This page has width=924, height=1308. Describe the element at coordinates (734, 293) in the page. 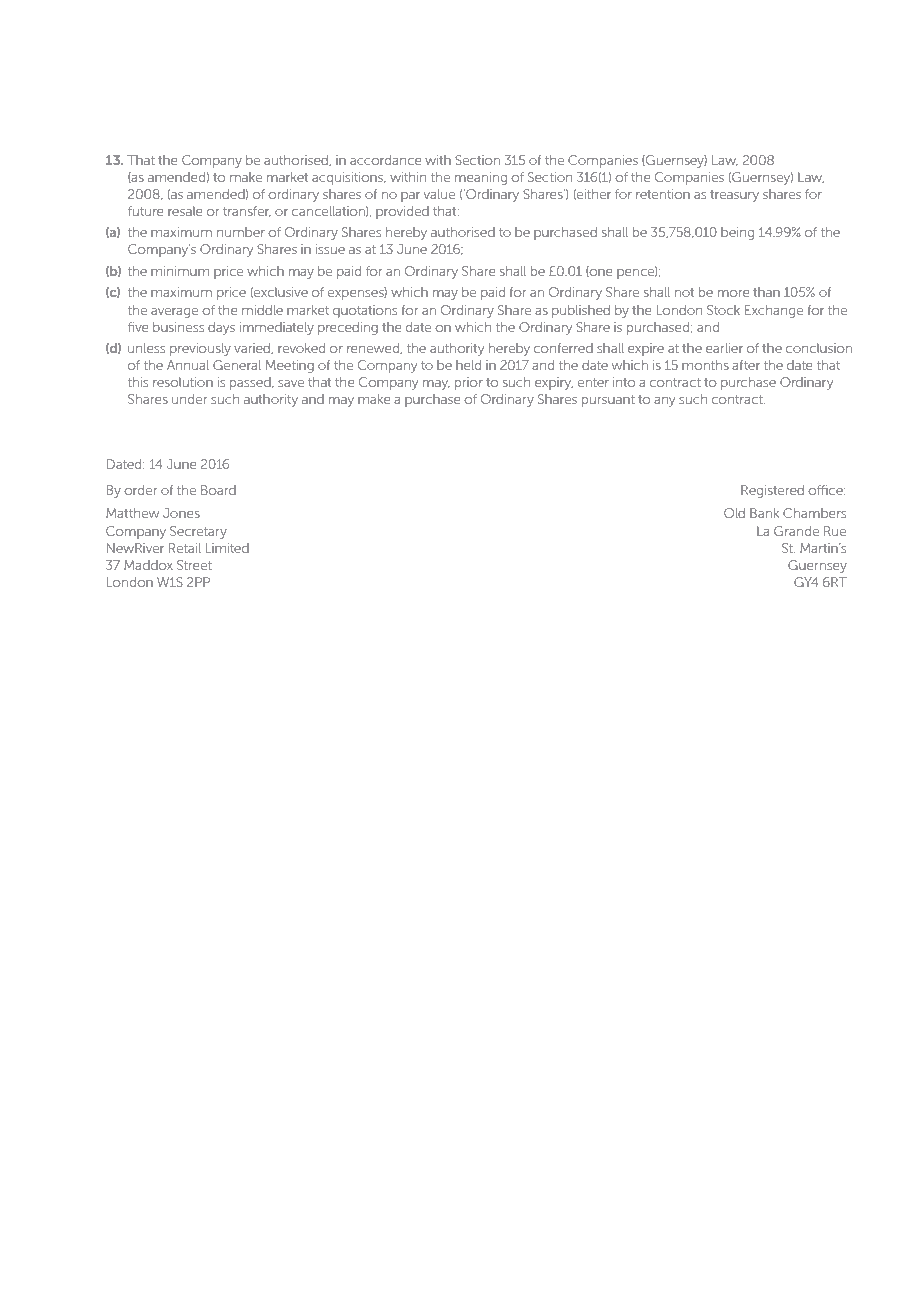

I see `more` at that location.
